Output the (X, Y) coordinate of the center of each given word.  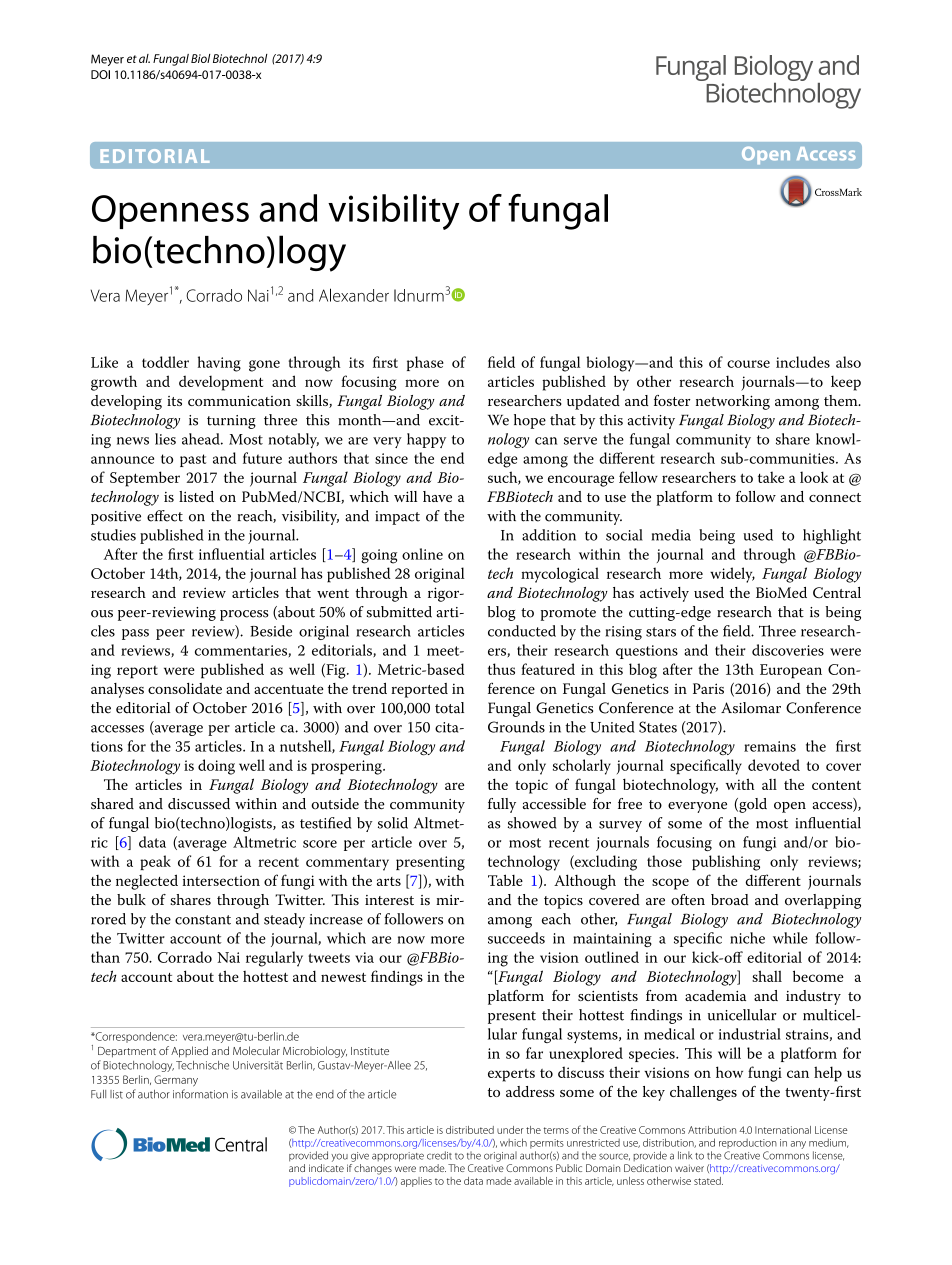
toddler (165, 362)
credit (439, 1155)
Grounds (516, 727)
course (748, 364)
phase (425, 363)
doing (216, 767)
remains (770, 746)
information (200, 1094)
